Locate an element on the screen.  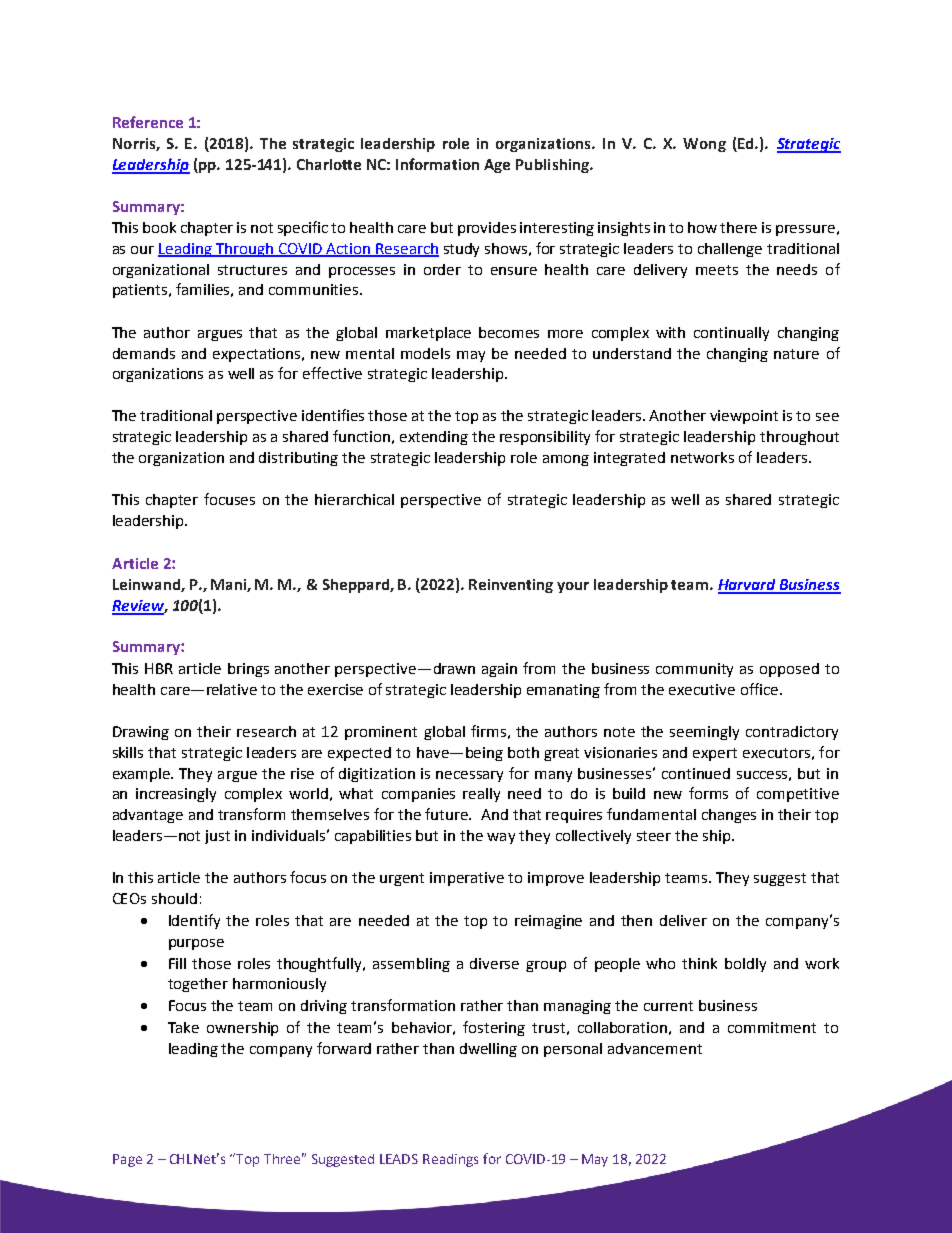
Information is located at coordinates (437, 164).
